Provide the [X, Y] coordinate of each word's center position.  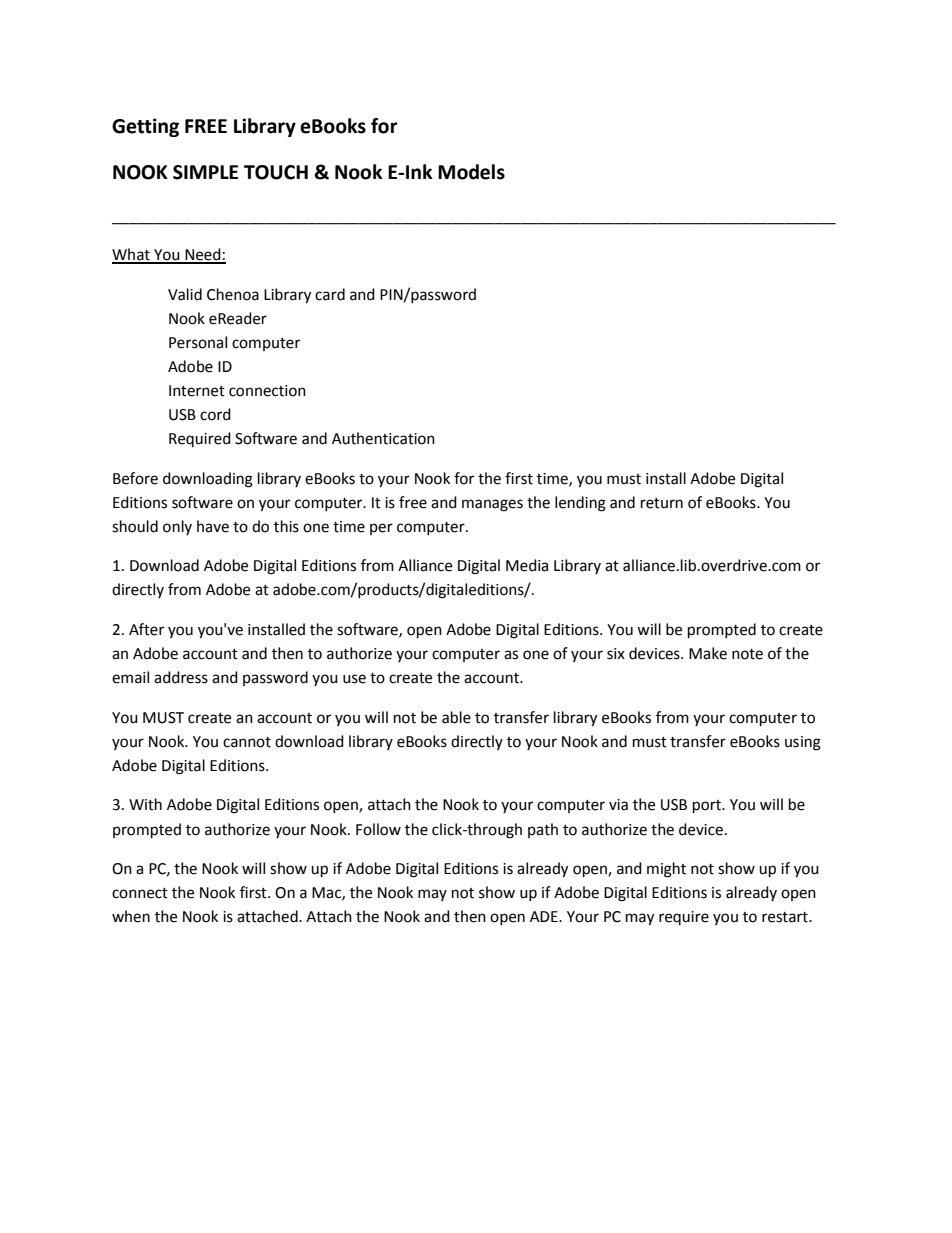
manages [492, 505]
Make [708, 653]
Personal [198, 342]
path [543, 830]
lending [580, 504]
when [131, 916]
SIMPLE [205, 172]
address [181, 677]
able [456, 717]
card [330, 294]
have [213, 526]
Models [471, 172]
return [662, 503]
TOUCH [276, 172]
